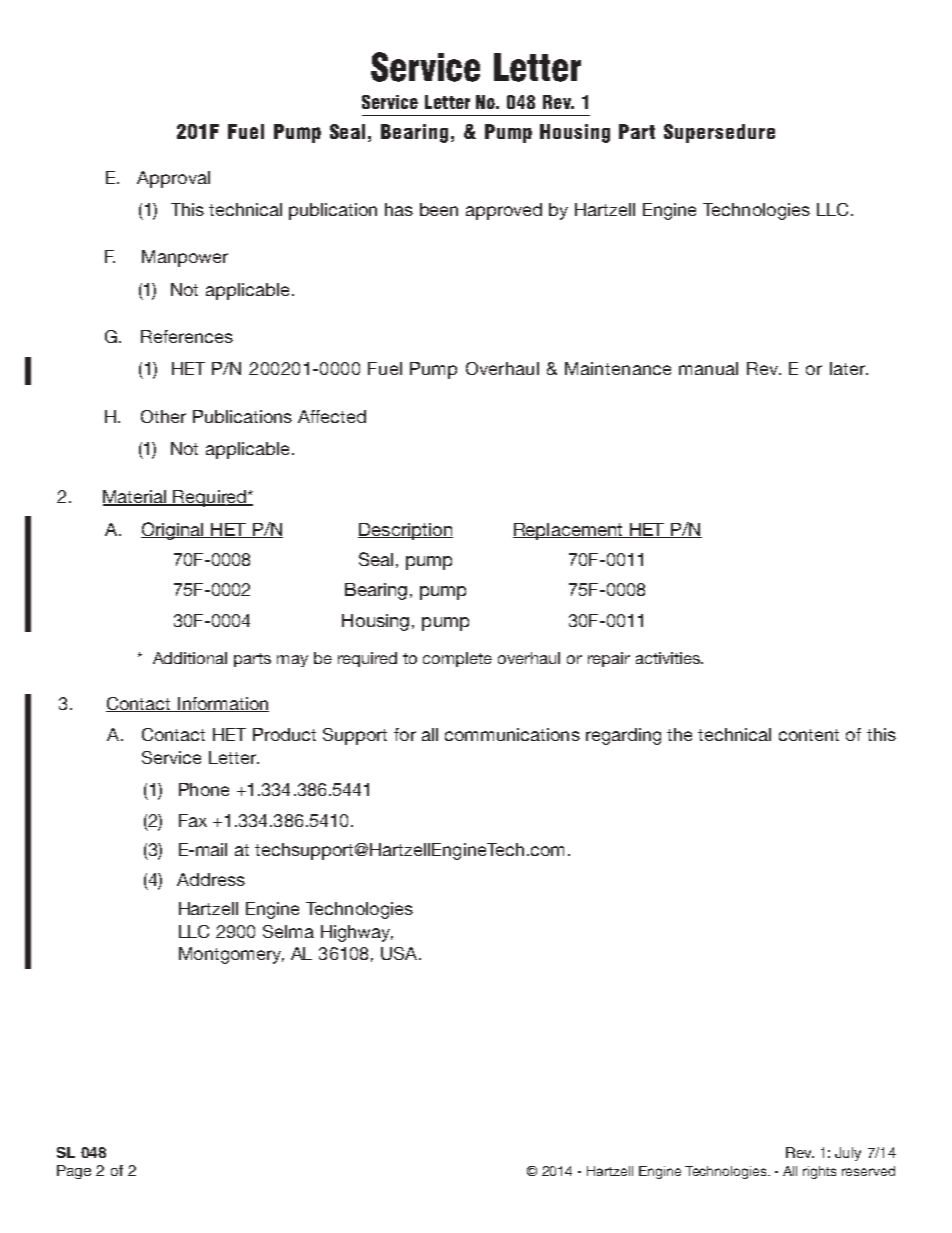 The height and width of the screenshot is (1233, 952). What do you see at coordinates (457, 659) in the screenshot?
I see `complete` at bounding box center [457, 659].
